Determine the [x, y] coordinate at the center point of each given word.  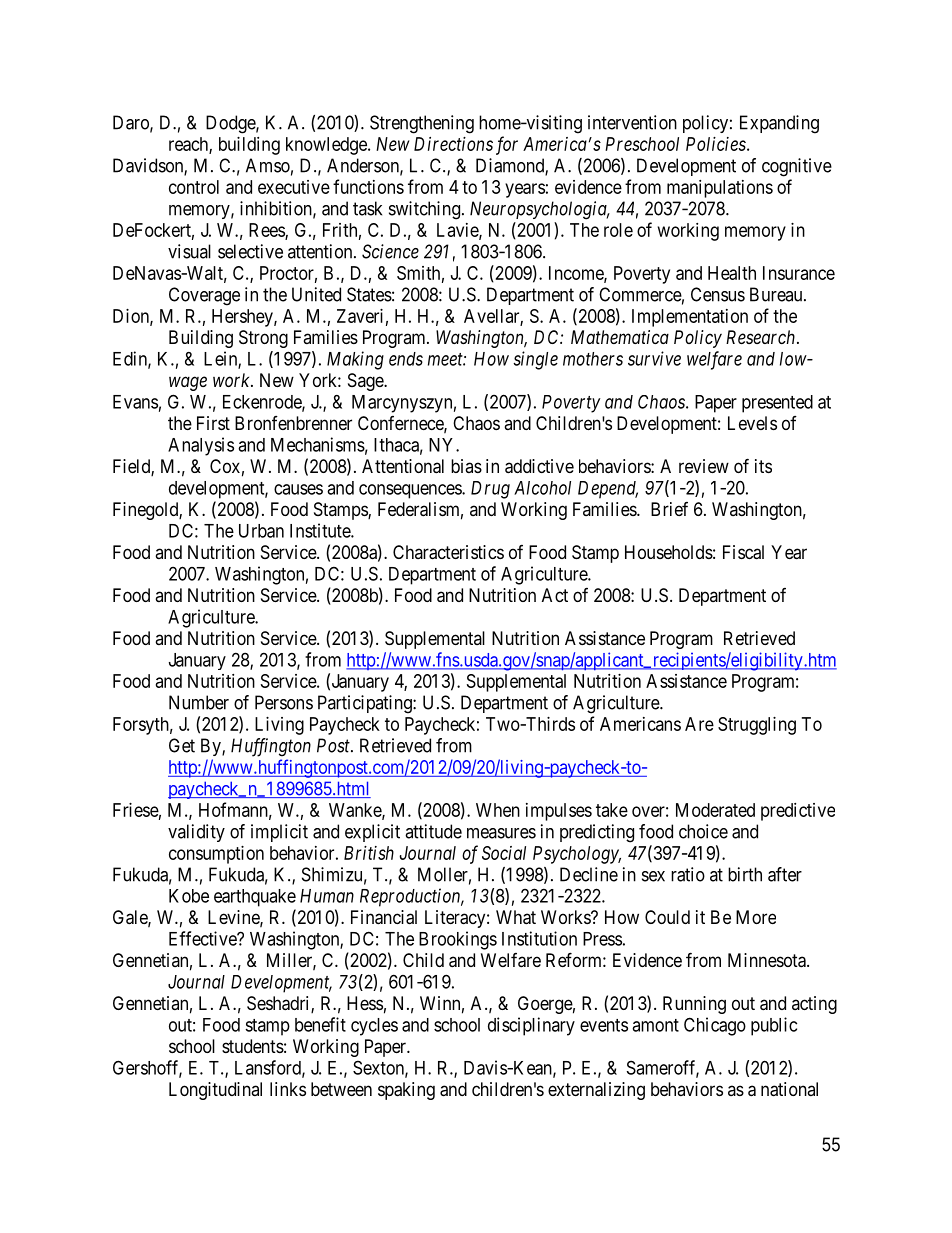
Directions [453, 144]
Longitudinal [215, 1091]
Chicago [715, 1026]
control [194, 187]
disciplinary [531, 1026]
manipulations [720, 189]
